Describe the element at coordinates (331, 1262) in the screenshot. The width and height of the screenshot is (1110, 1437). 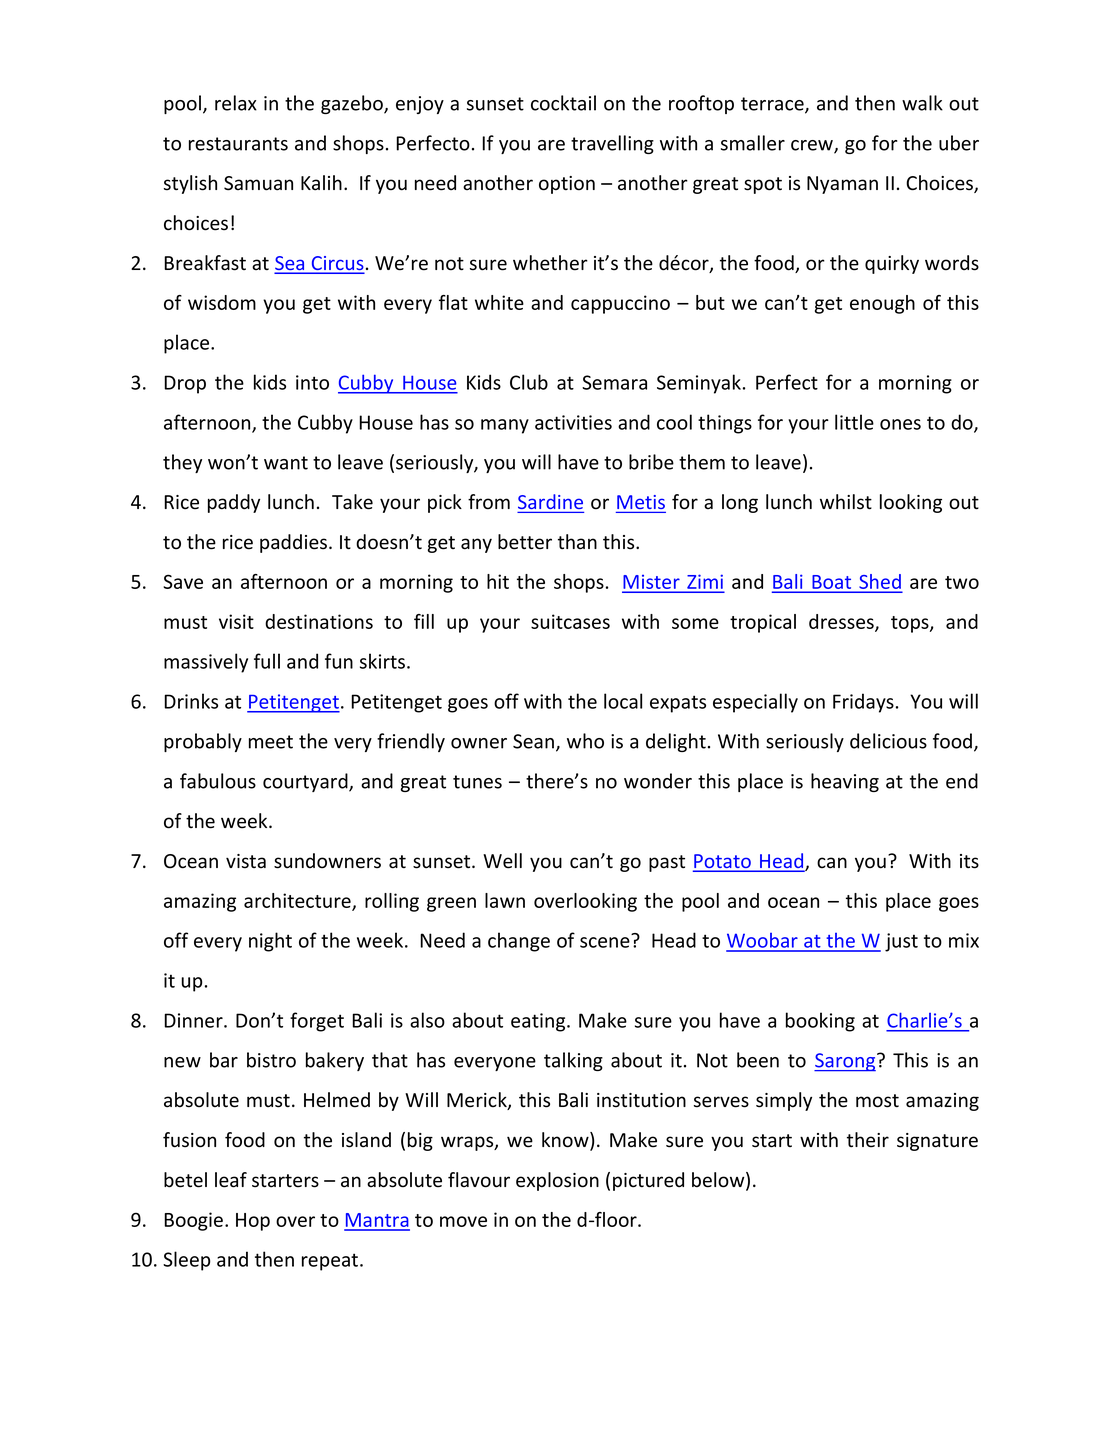
I see `repeat` at that location.
